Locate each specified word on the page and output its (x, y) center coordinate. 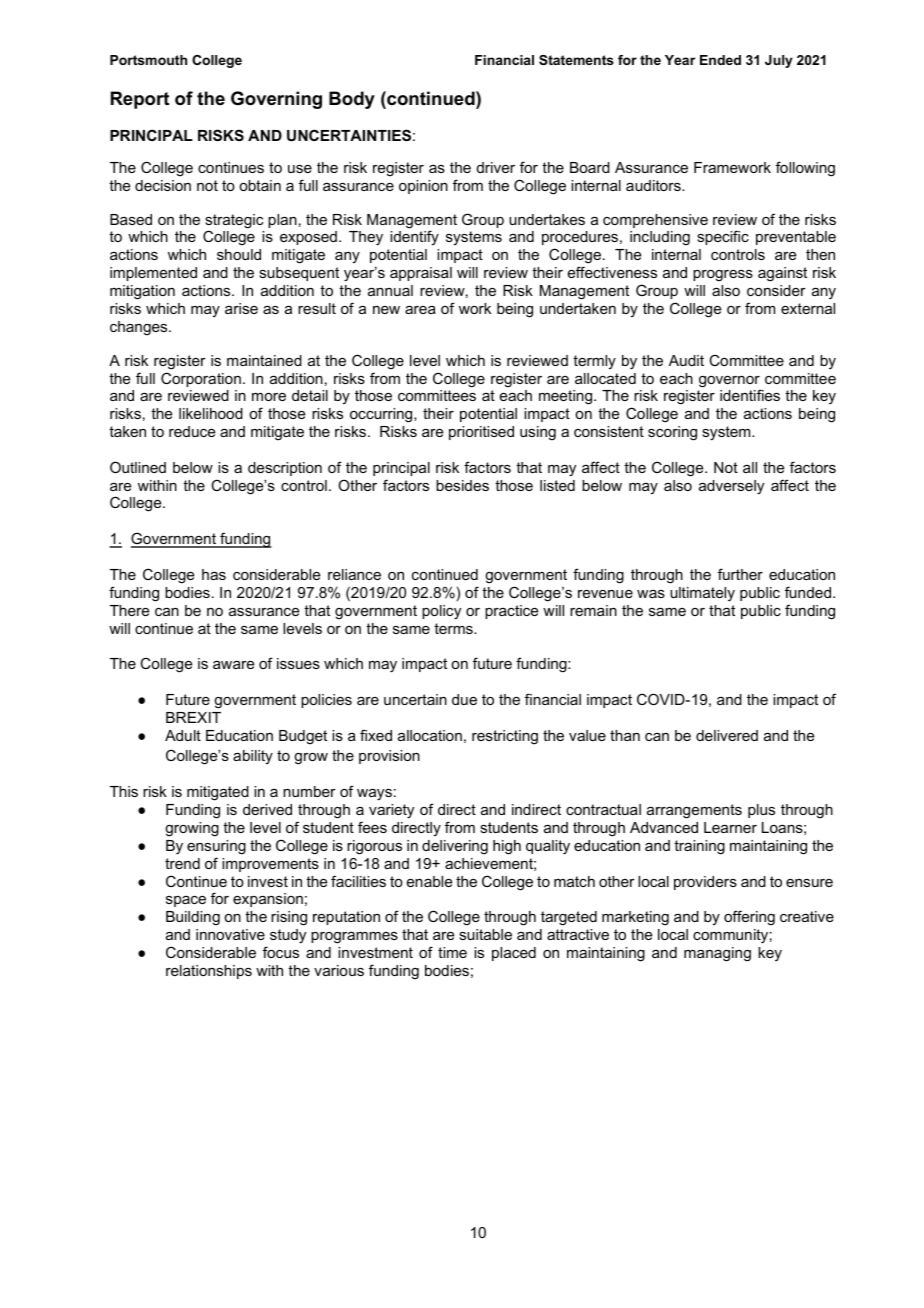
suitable (485, 934)
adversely (731, 487)
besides (462, 485)
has (214, 574)
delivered (727, 735)
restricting (505, 737)
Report (140, 100)
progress (723, 276)
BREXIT (193, 717)
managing (717, 954)
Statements (576, 60)
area (420, 310)
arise (241, 308)
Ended (720, 60)
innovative (230, 934)
